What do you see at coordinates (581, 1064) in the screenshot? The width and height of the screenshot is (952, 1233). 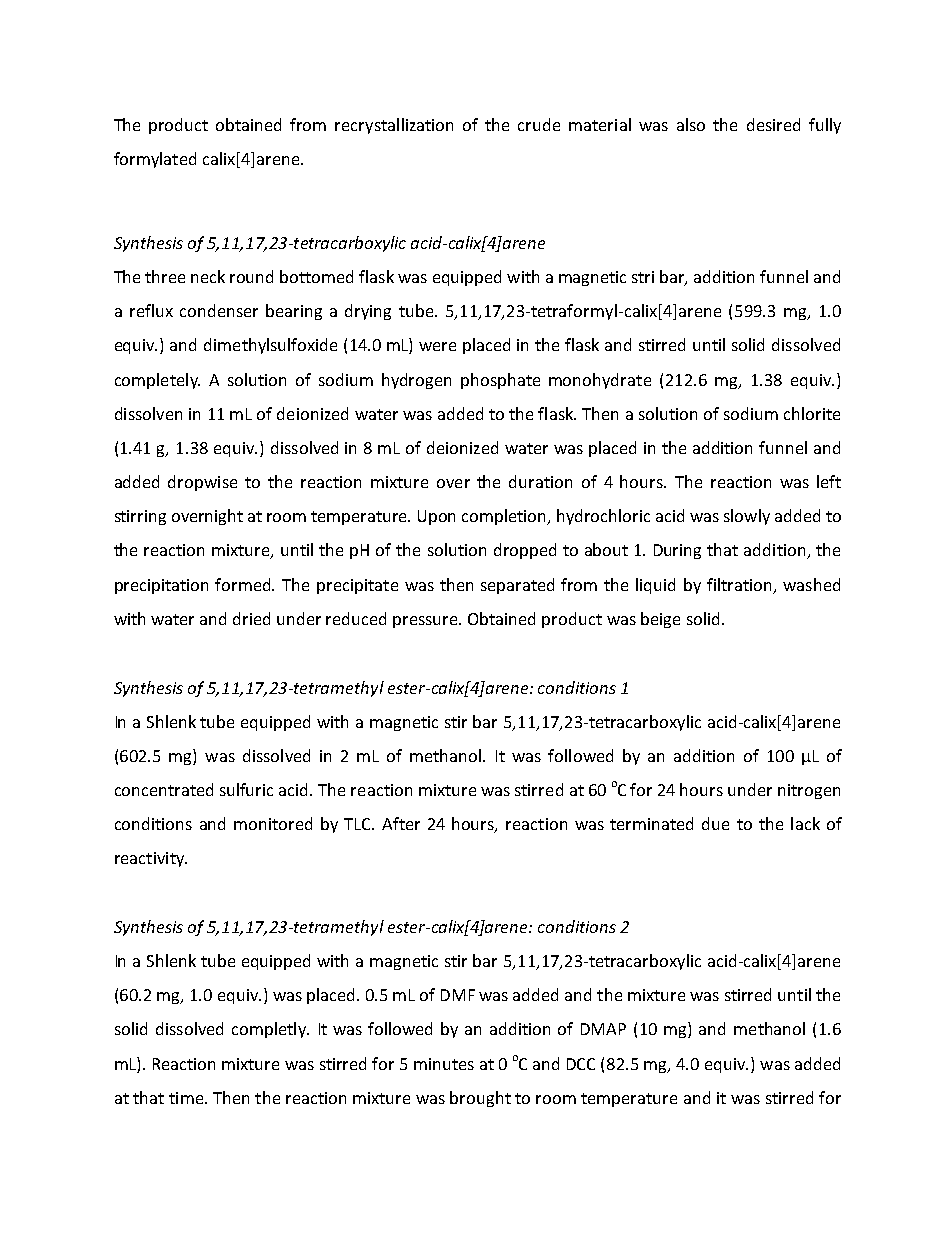 I see `DCC` at bounding box center [581, 1064].
